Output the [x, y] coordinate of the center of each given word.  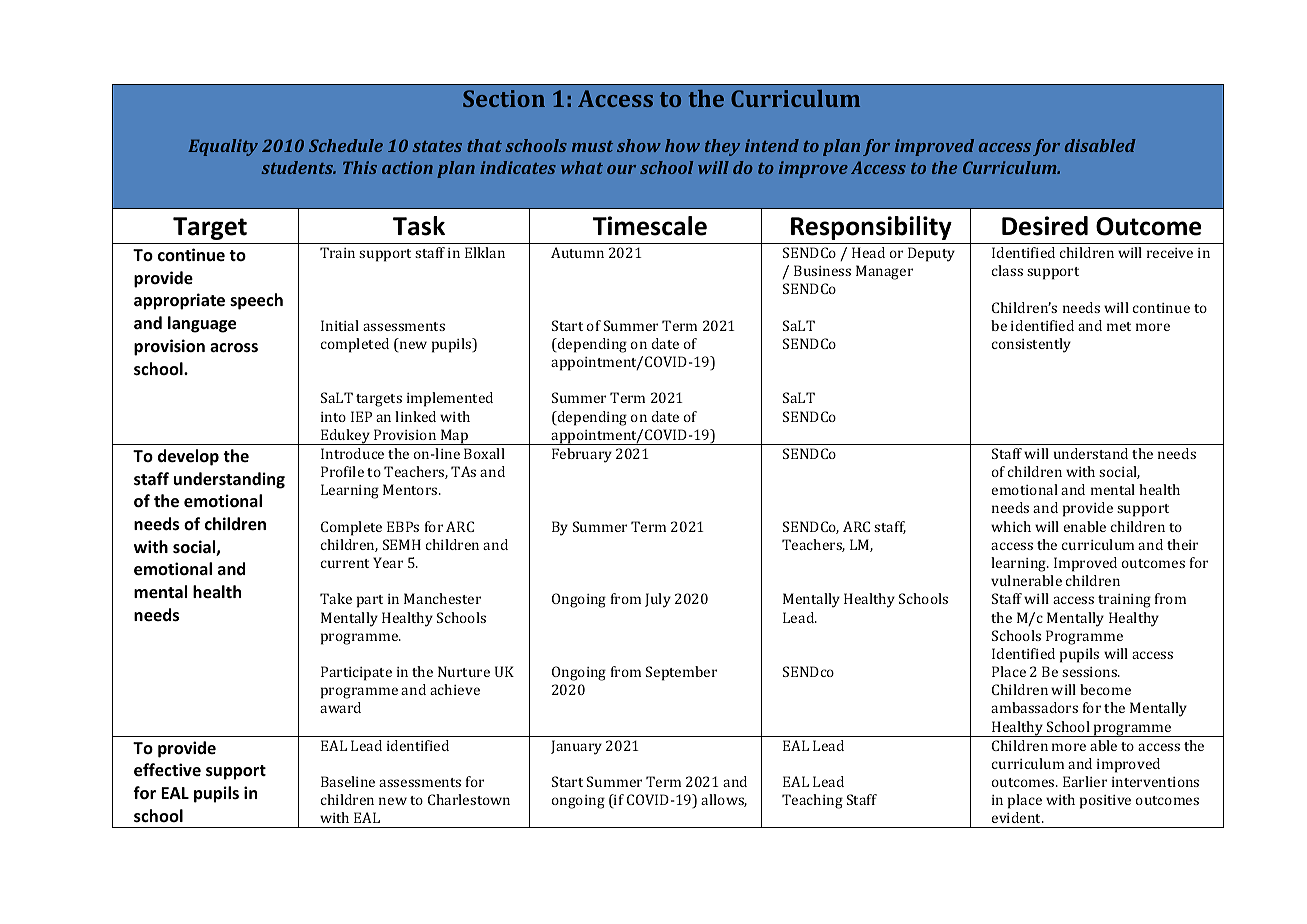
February [582, 455]
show [639, 145]
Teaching [812, 801]
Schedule [346, 145]
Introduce [352, 453]
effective [167, 770]
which [1011, 526]
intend [772, 145]
